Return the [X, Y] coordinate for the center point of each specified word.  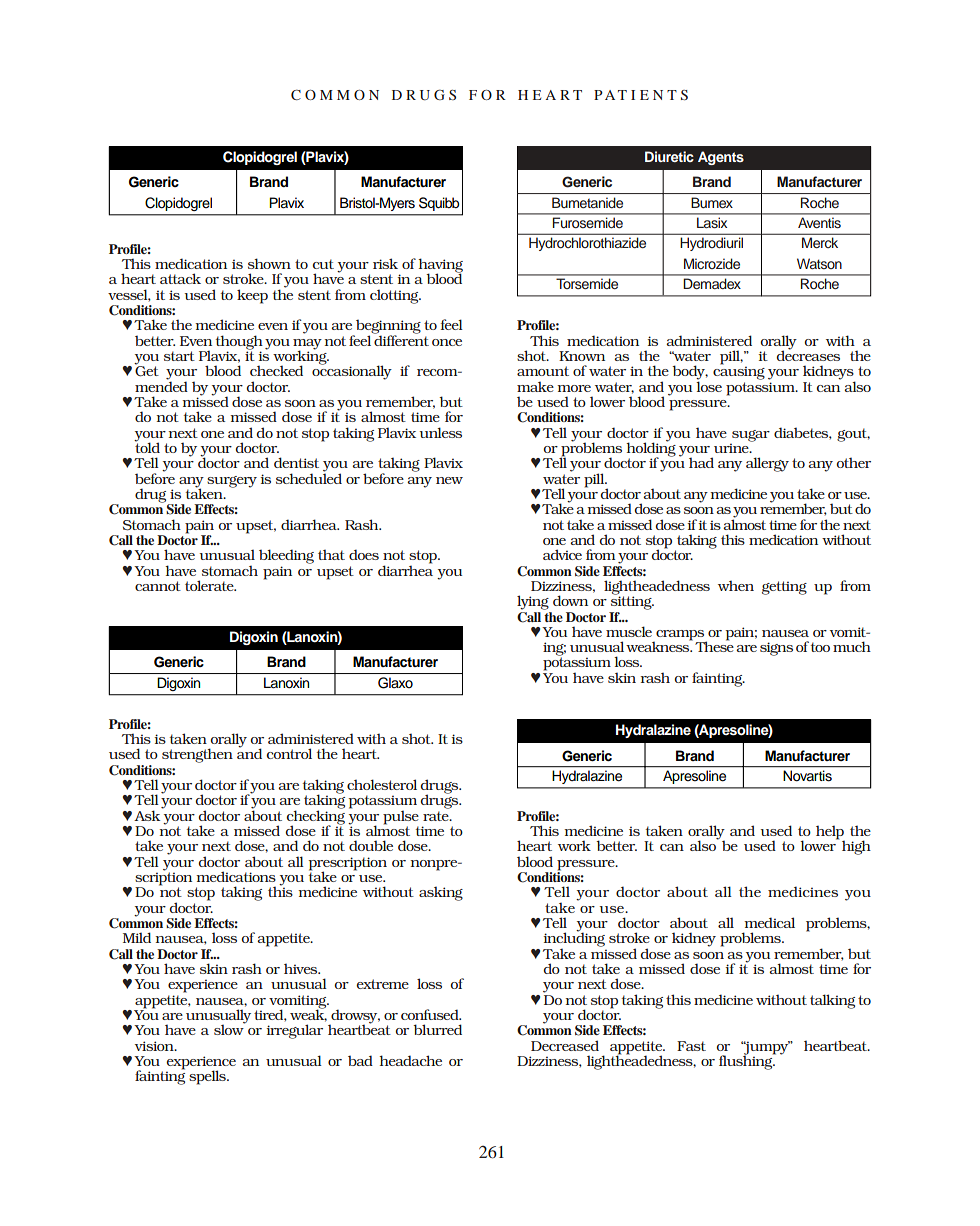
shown [269, 263]
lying [533, 602]
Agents [721, 158]
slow [229, 1029]
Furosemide [588, 223]
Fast [691, 1046]
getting [784, 588]
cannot [158, 586]
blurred [437, 1029]
